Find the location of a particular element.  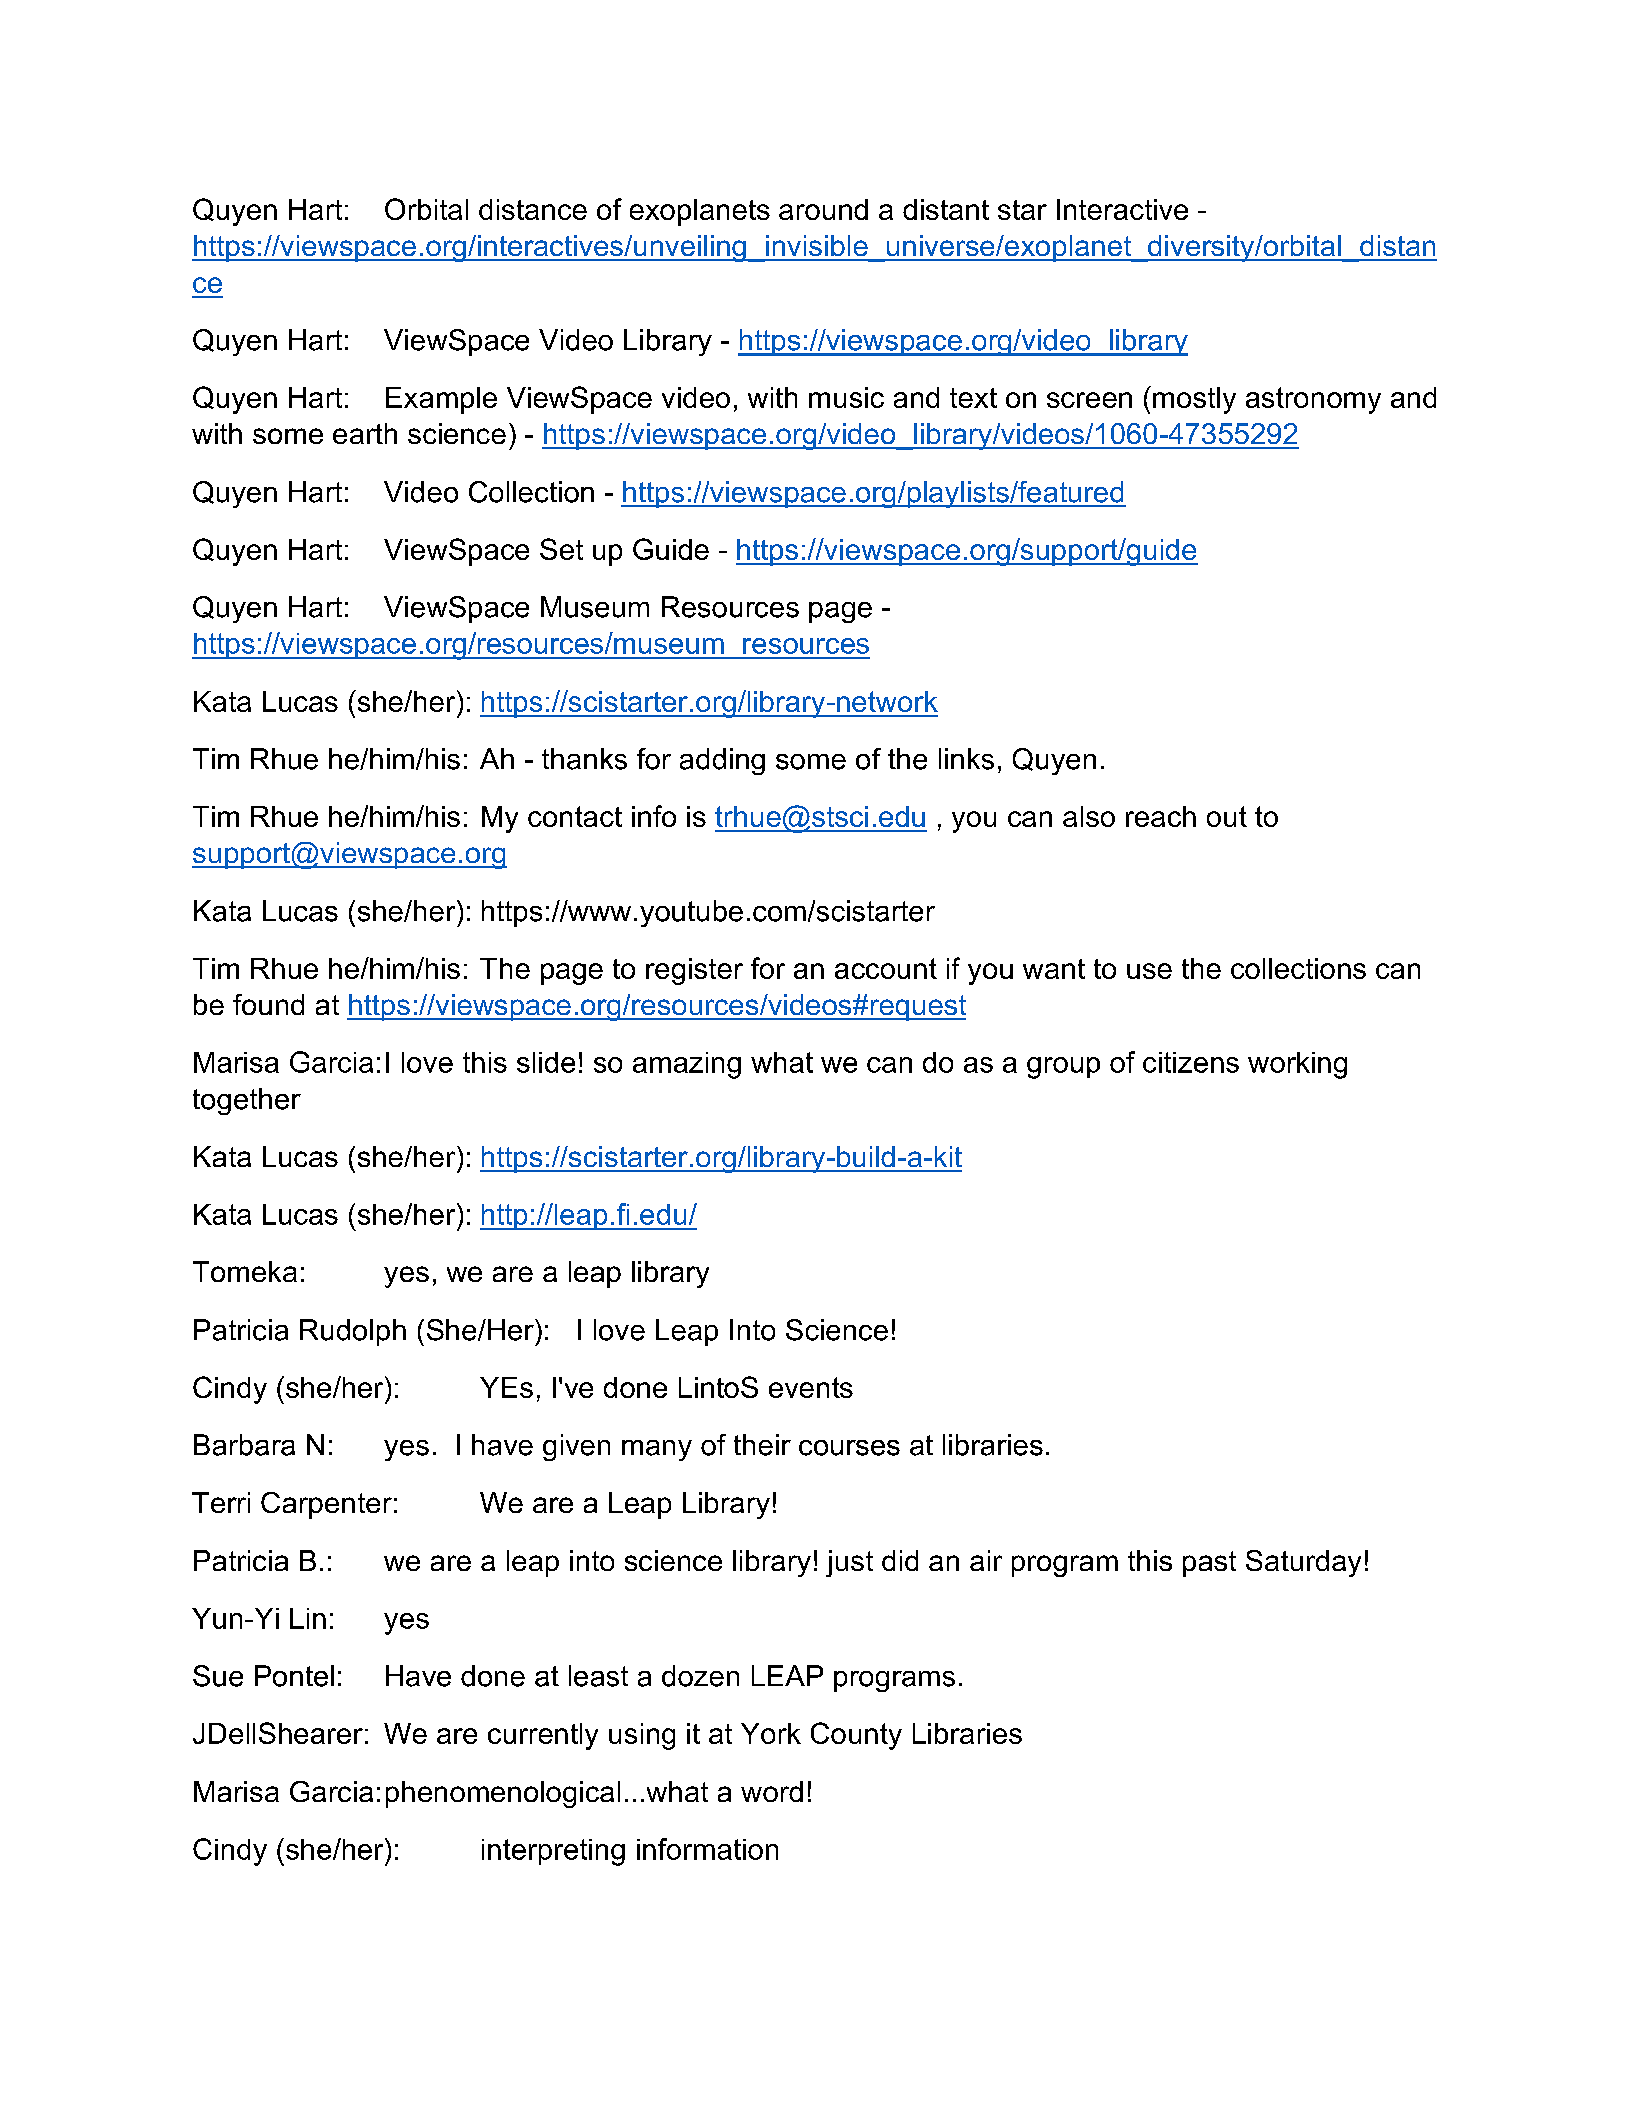

word is located at coordinates (772, 1791).
